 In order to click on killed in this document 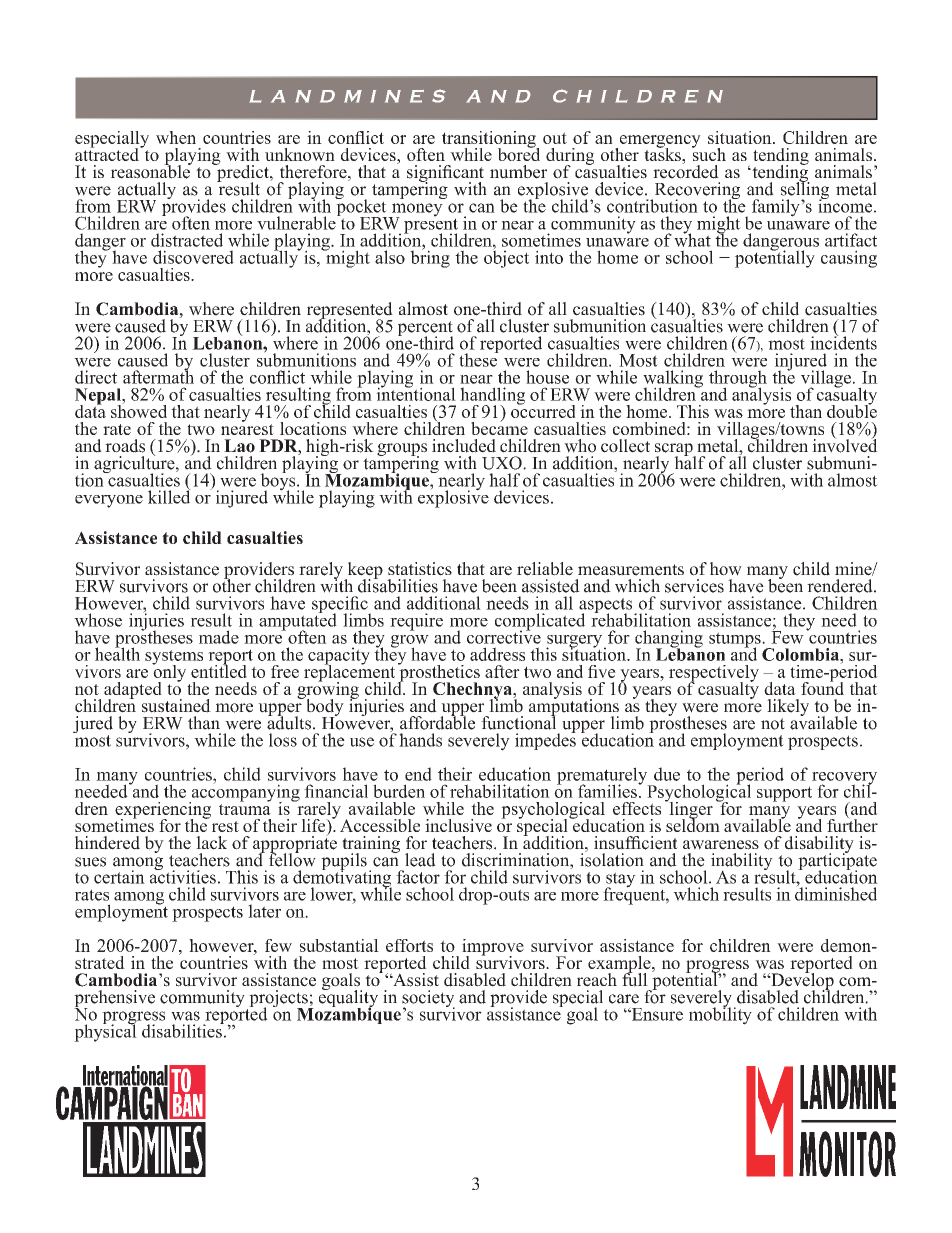, I will do `click(169, 496)`.
